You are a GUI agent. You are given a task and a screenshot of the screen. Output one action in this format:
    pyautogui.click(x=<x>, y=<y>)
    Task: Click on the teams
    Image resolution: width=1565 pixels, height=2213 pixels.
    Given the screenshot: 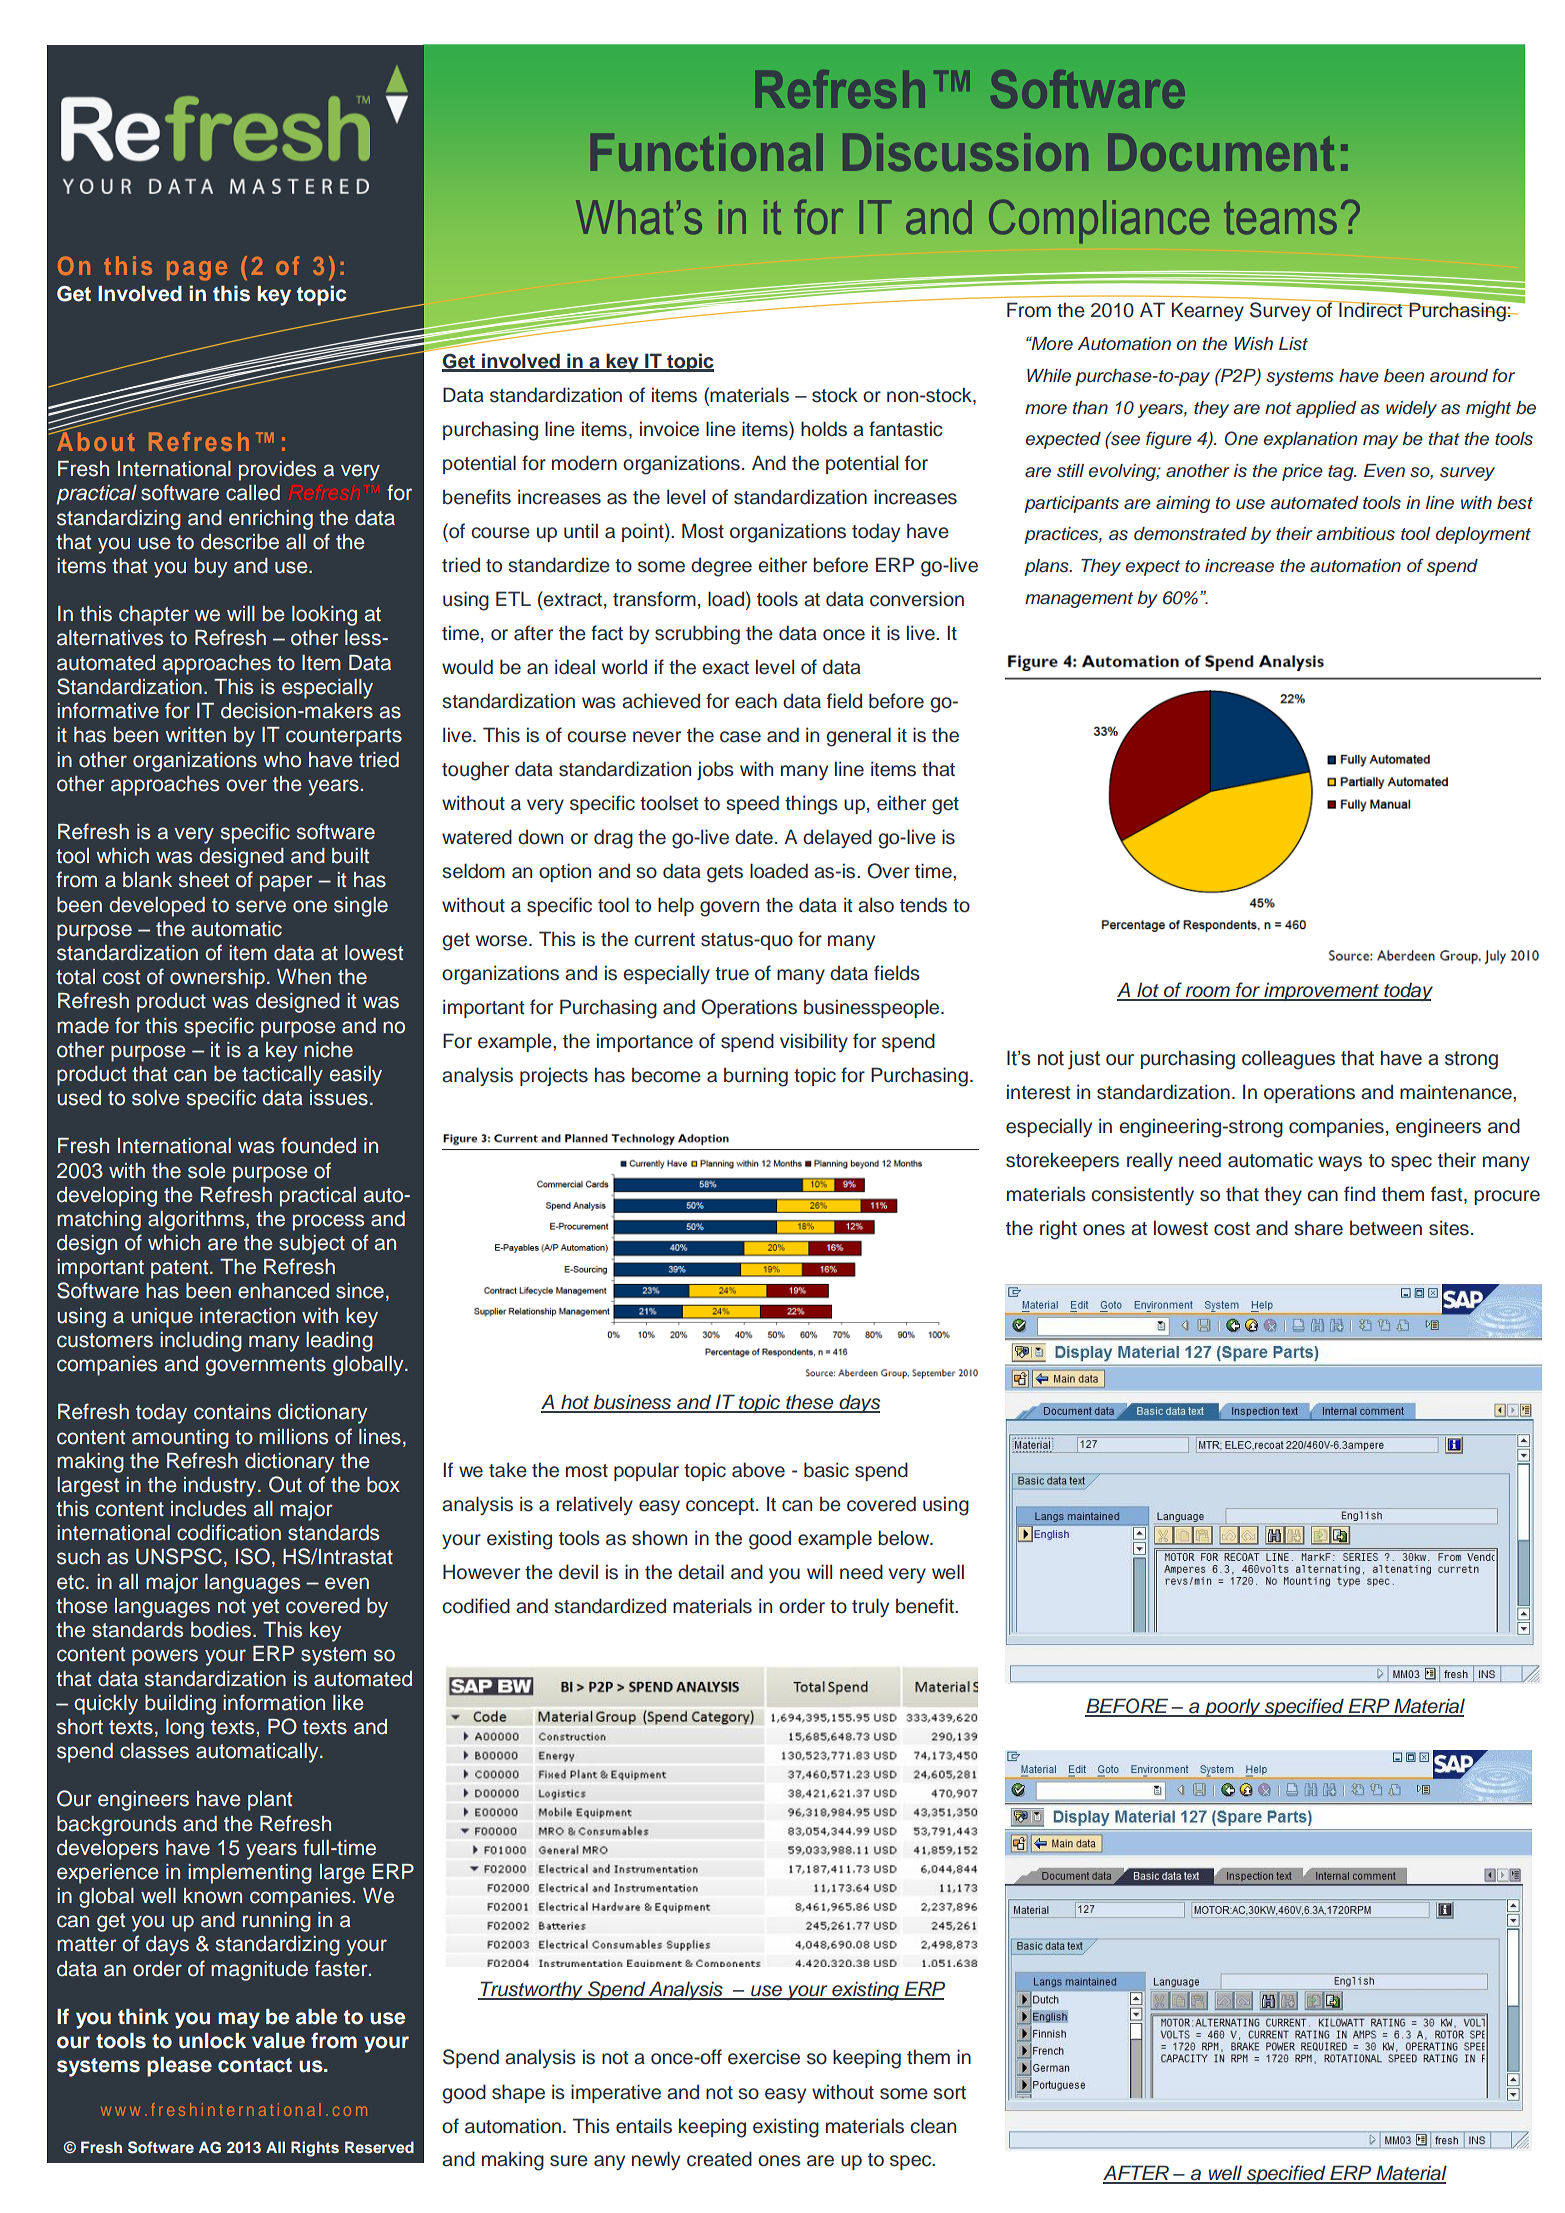 What is the action you would take?
    pyautogui.click(x=1280, y=218)
